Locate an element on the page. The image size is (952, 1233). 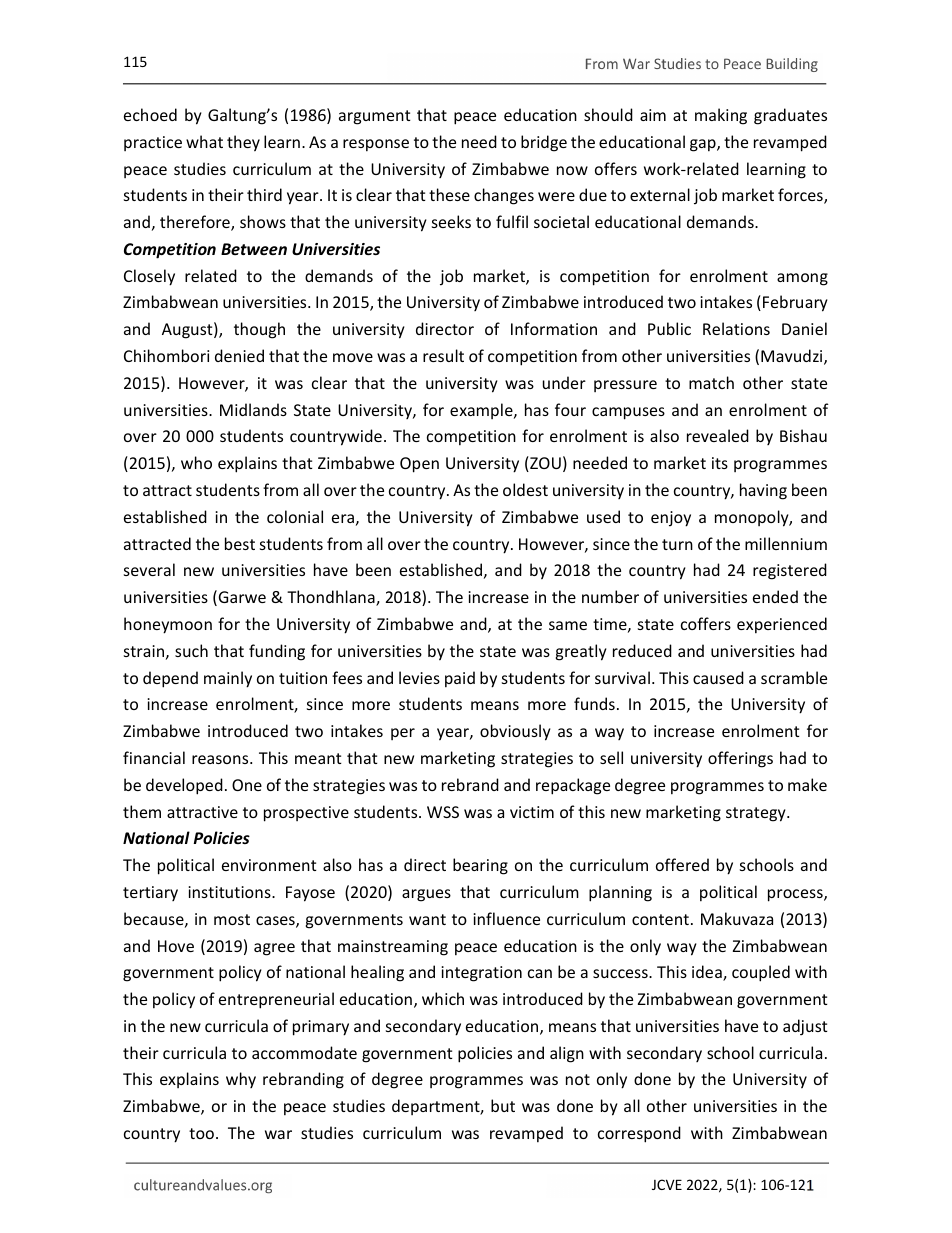
victim is located at coordinates (532, 812).
